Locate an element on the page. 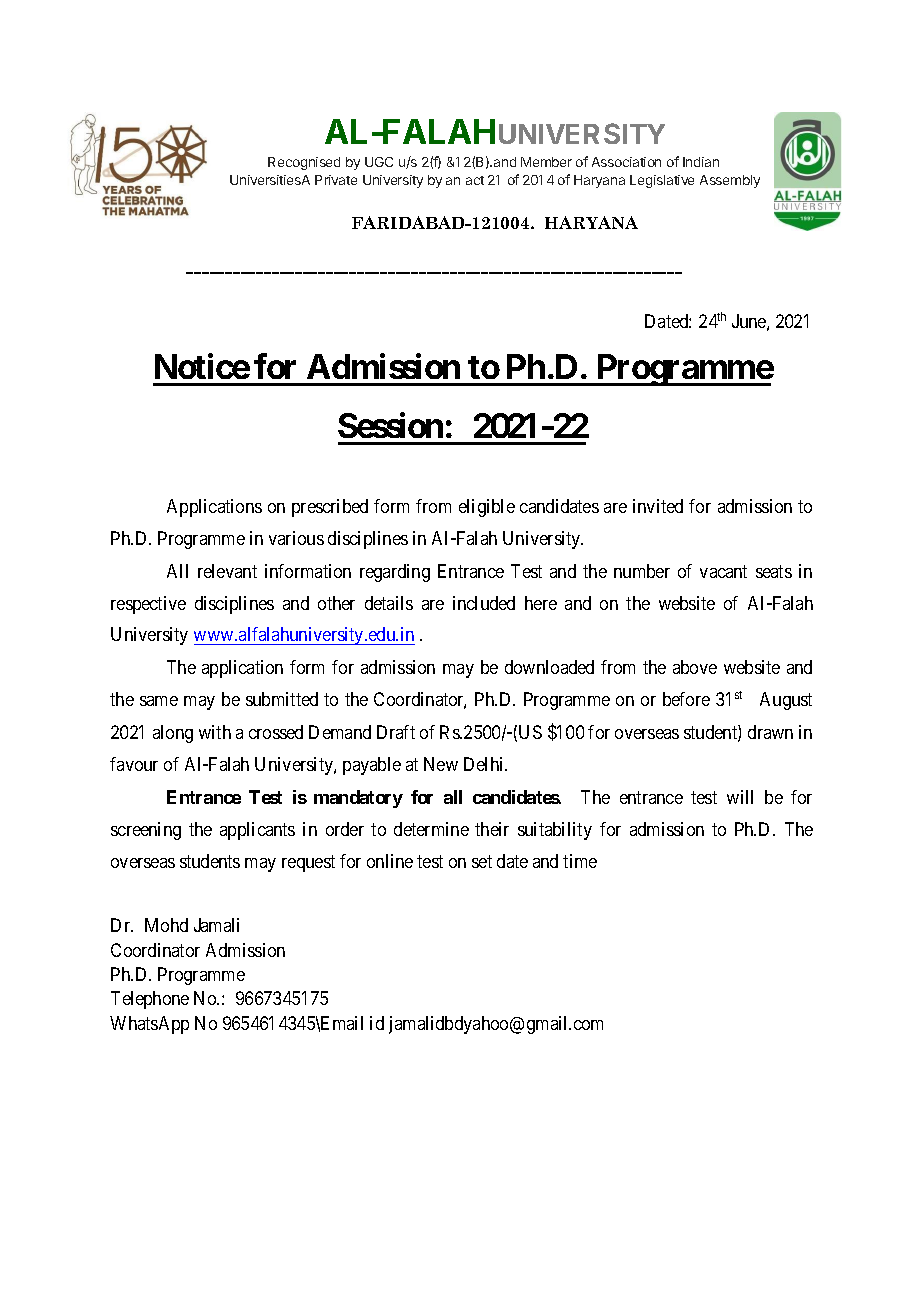 Image resolution: width=924 pixels, height=1308 pixels. New is located at coordinates (441, 764).
